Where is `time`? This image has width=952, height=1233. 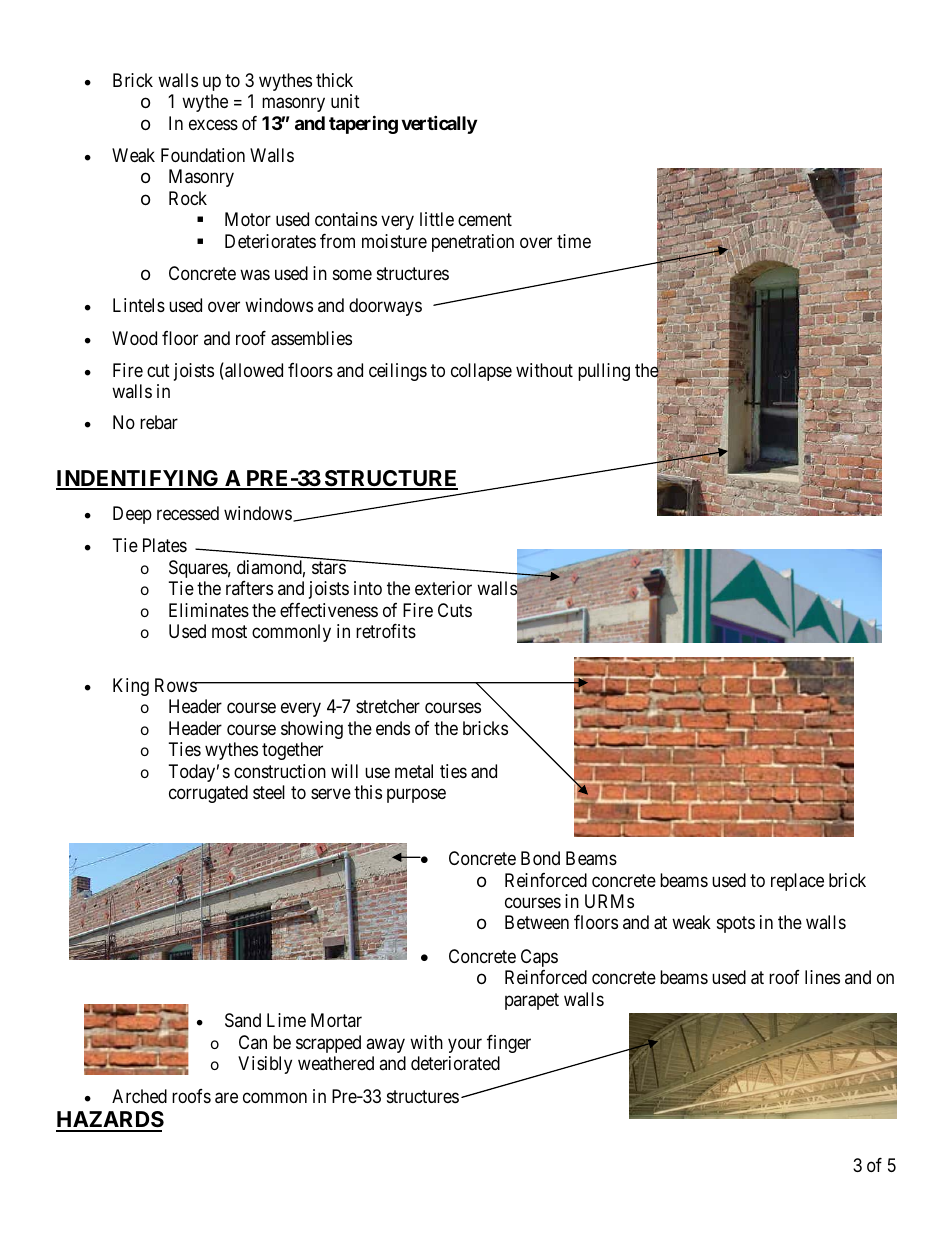 time is located at coordinates (574, 241).
